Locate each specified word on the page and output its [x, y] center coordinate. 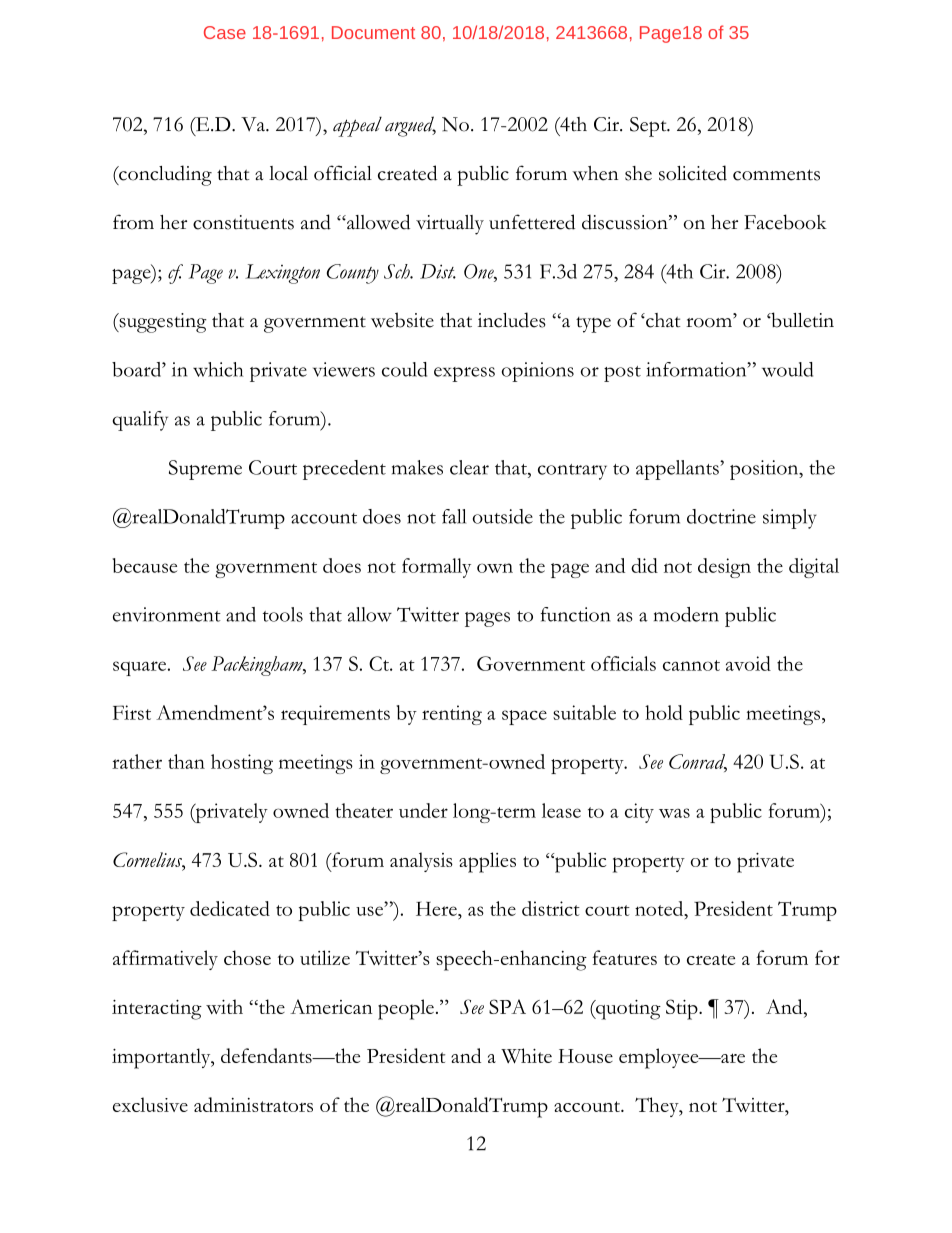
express [464, 374]
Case [225, 32]
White [526, 1056]
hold [664, 712]
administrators [253, 1104]
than [186, 761]
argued [410, 126]
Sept [649, 127]
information [697, 369]
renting [452, 715]
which [218, 369]
